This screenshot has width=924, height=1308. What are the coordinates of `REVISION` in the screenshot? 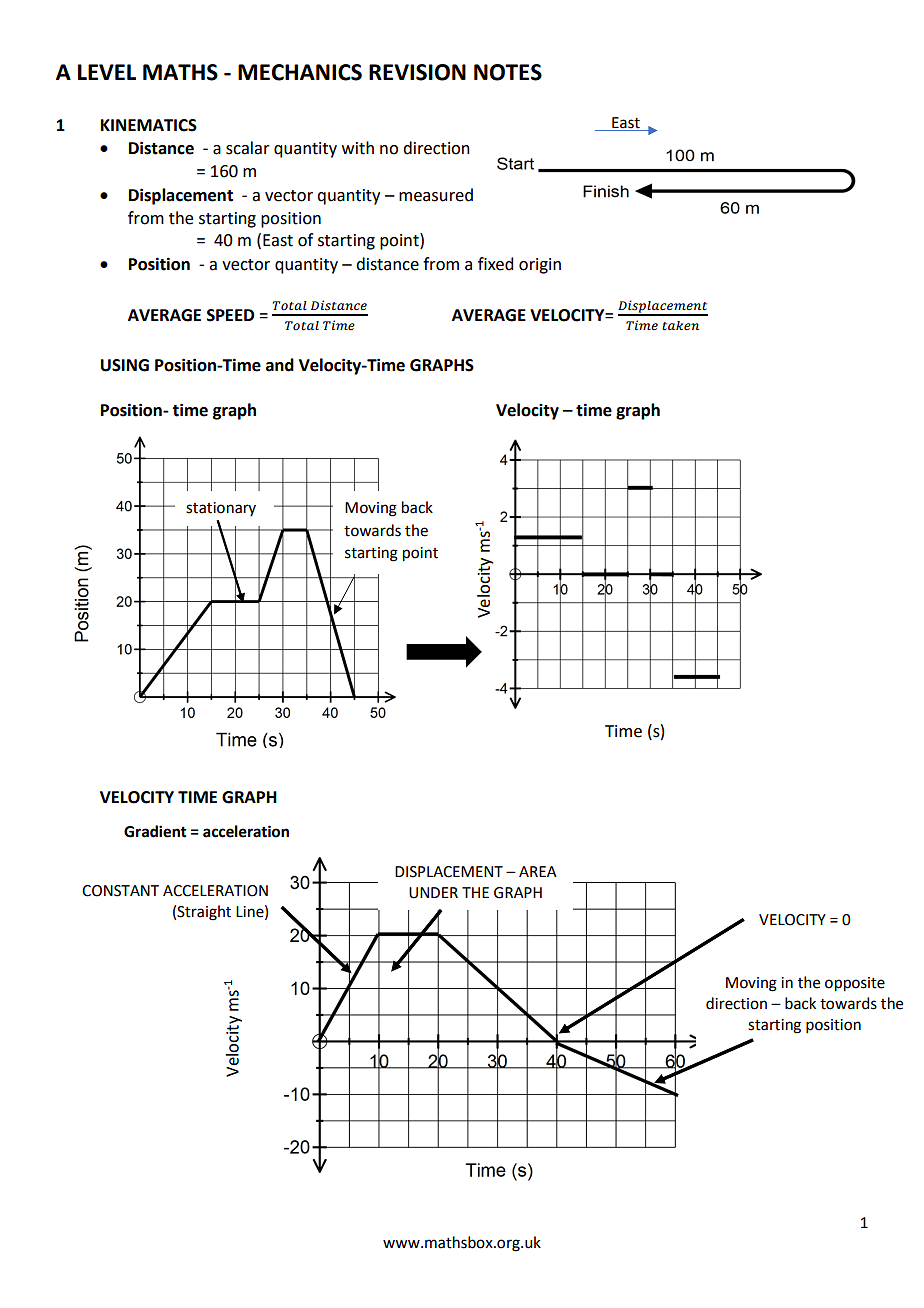 It's located at (417, 72).
